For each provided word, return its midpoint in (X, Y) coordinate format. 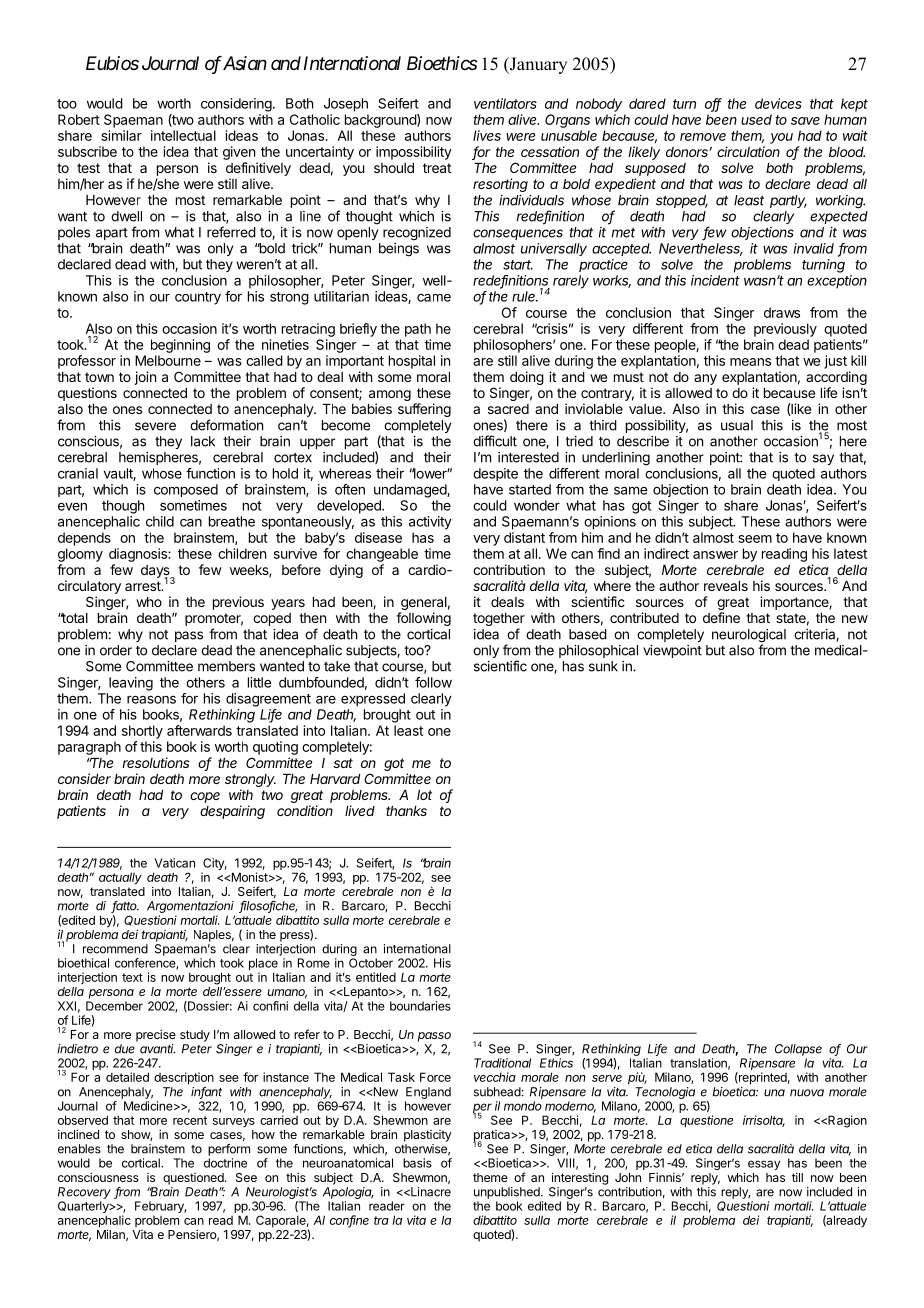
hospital (412, 362)
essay (764, 1165)
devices (778, 103)
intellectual (183, 135)
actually (120, 878)
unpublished (508, 1193)
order (116, 650)
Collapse (798, 1050)
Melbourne (168, 360)
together (499, 621)
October (371, 963)
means (750, 362)
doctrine (225, 1163)
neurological (749, 637)
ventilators (505, 103)
